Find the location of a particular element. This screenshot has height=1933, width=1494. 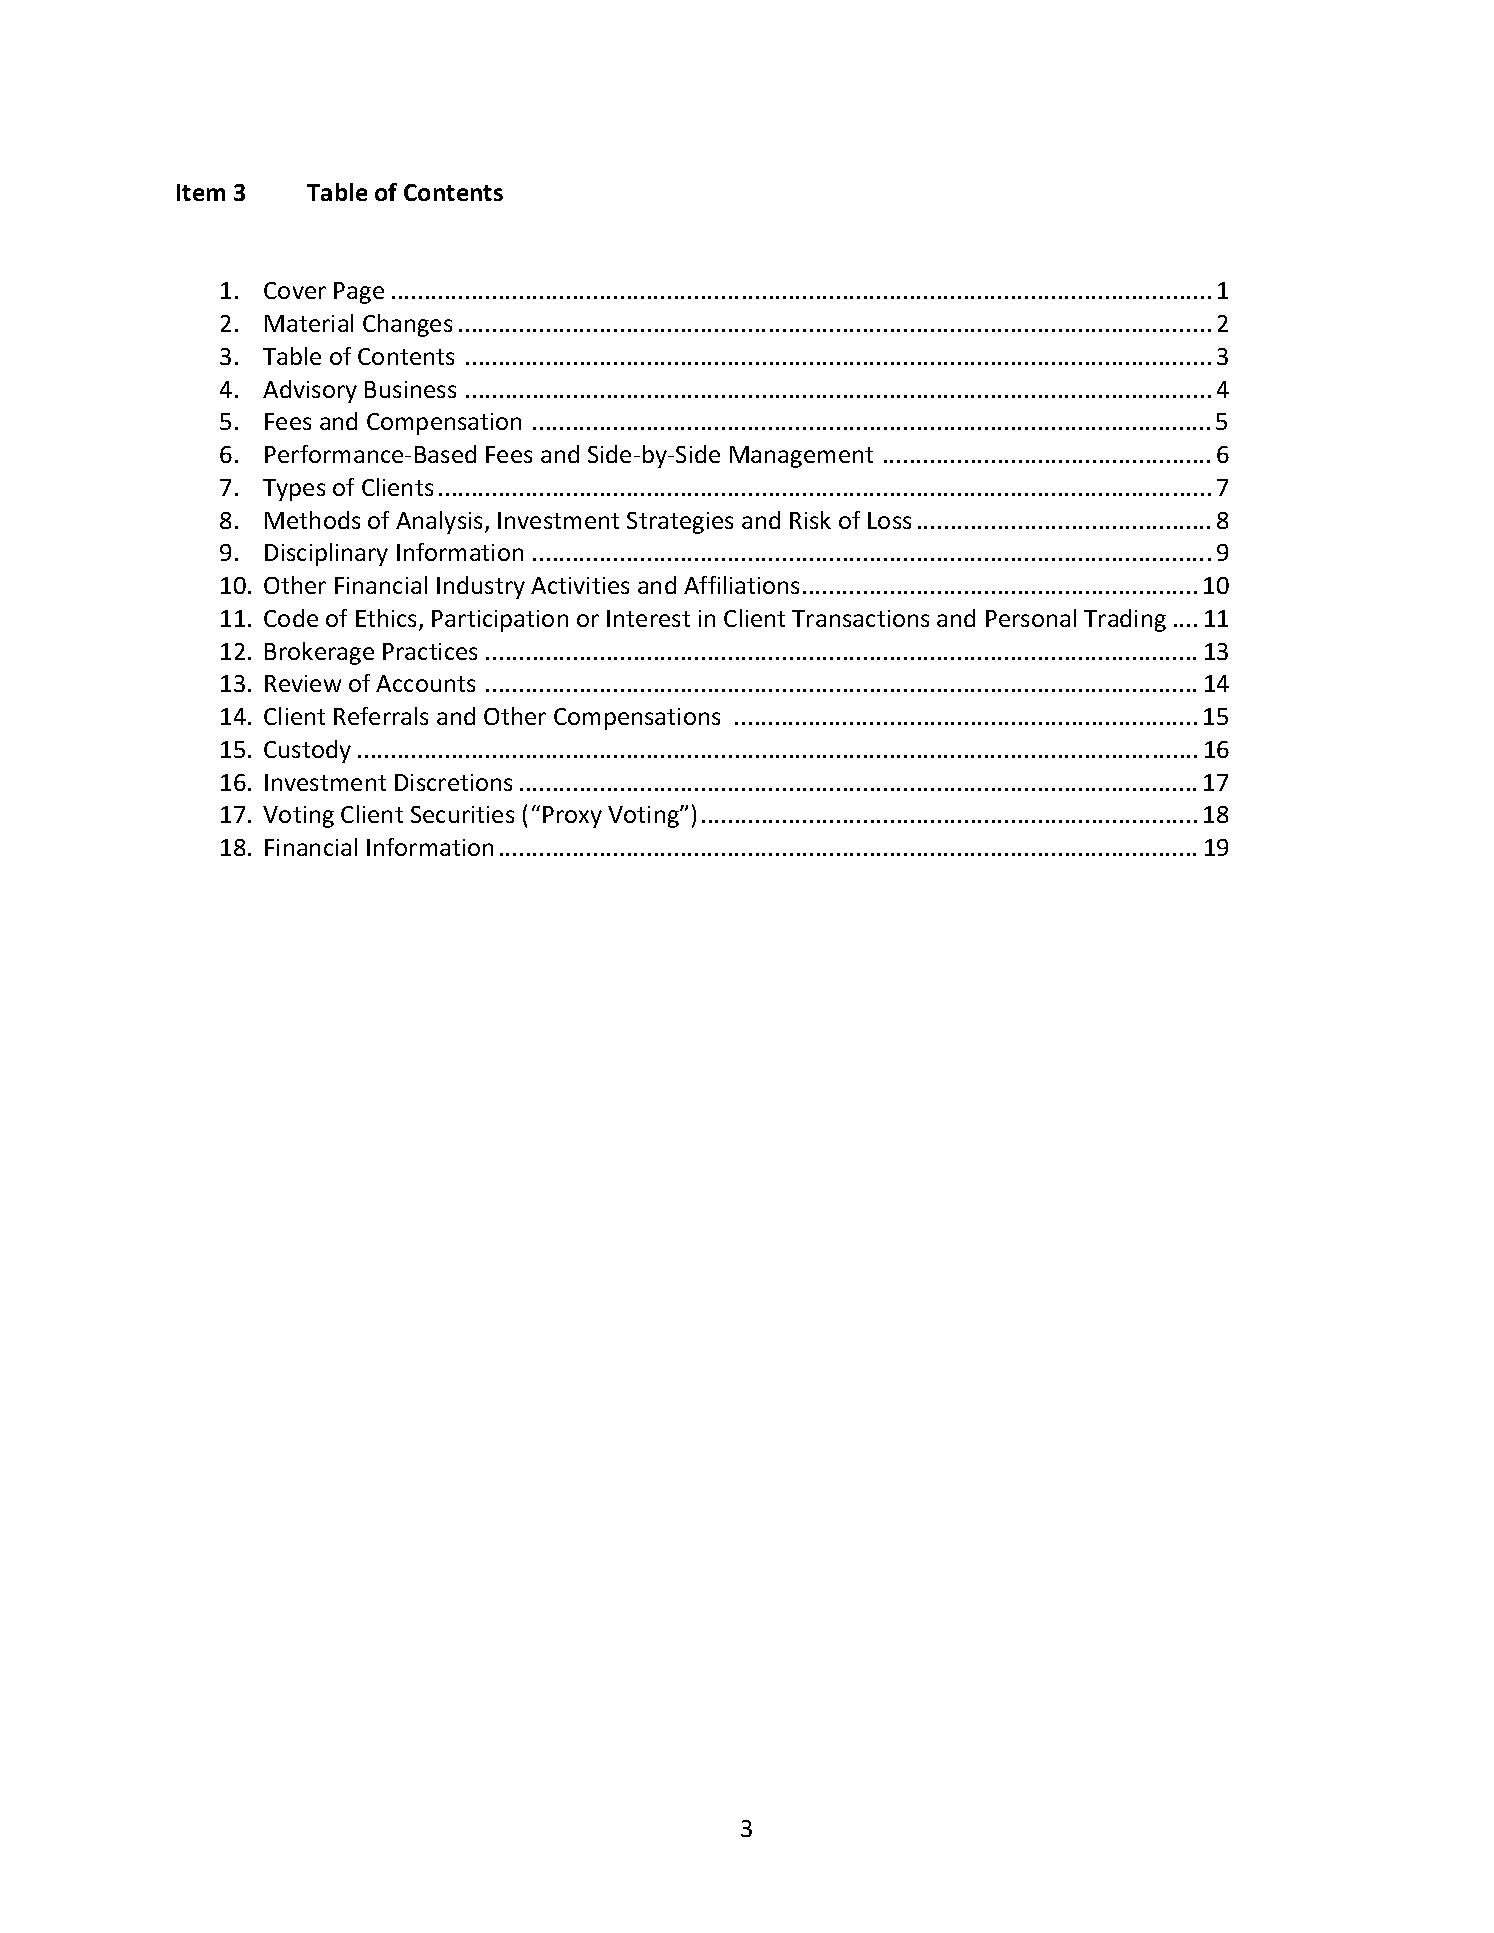

Changes is located at coordinates (407, 325).
